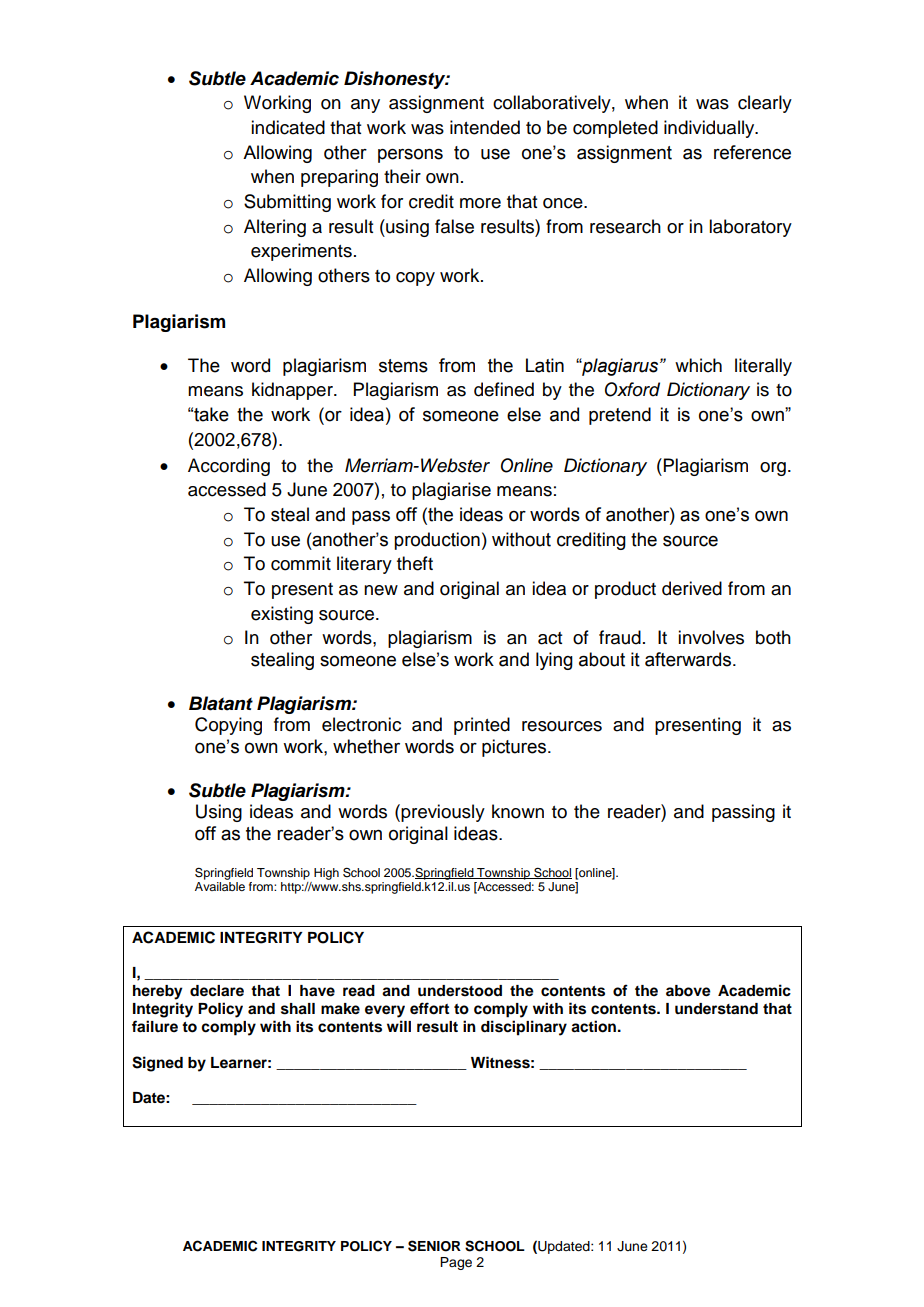 This screenshot has height=1307, width=924. What do you see at coordinates (434, 1246) in the screenshot?
I see `SENIOR` at bounding box center [434, 1246].
